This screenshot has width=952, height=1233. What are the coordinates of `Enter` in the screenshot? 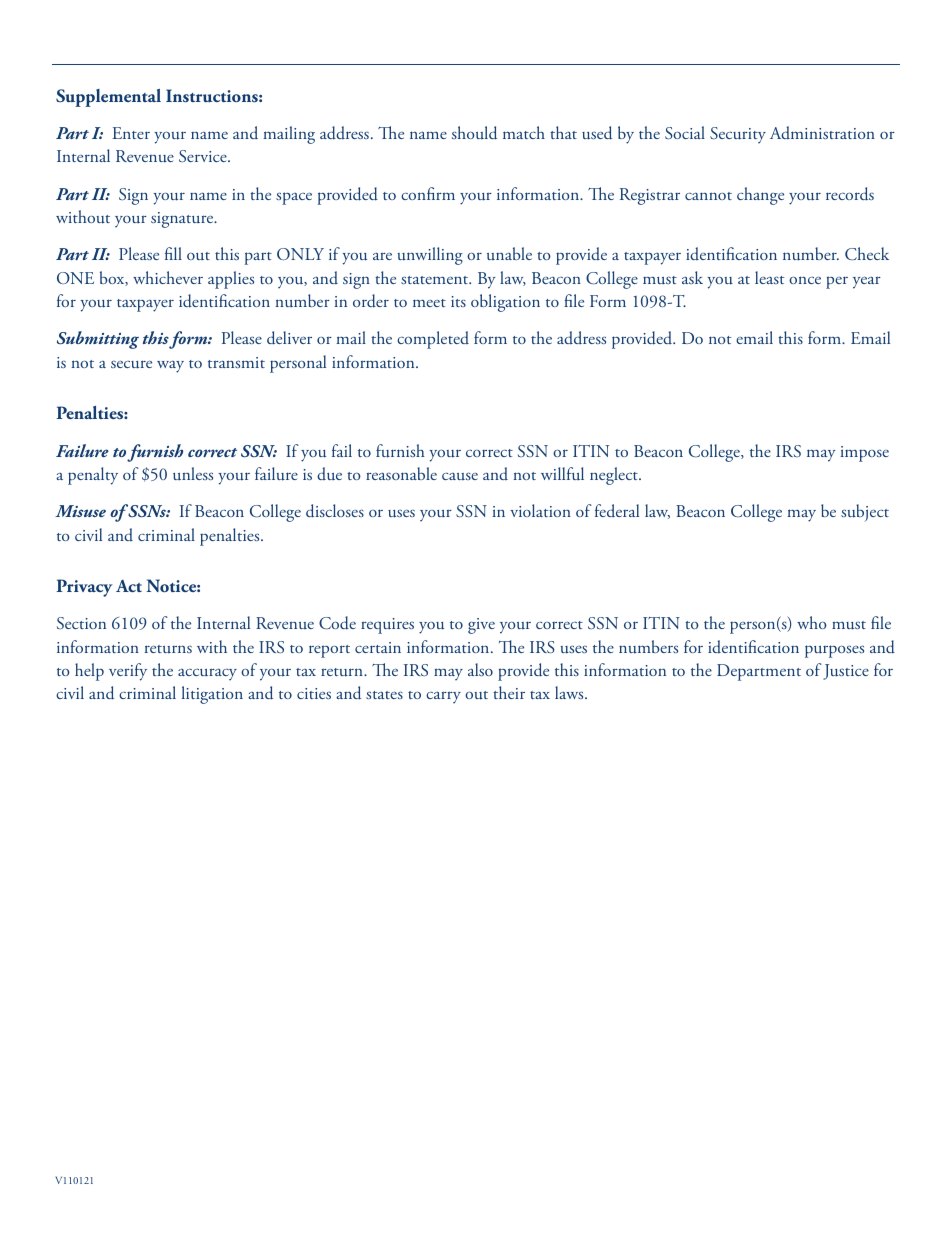 It's located at (131, 133).
